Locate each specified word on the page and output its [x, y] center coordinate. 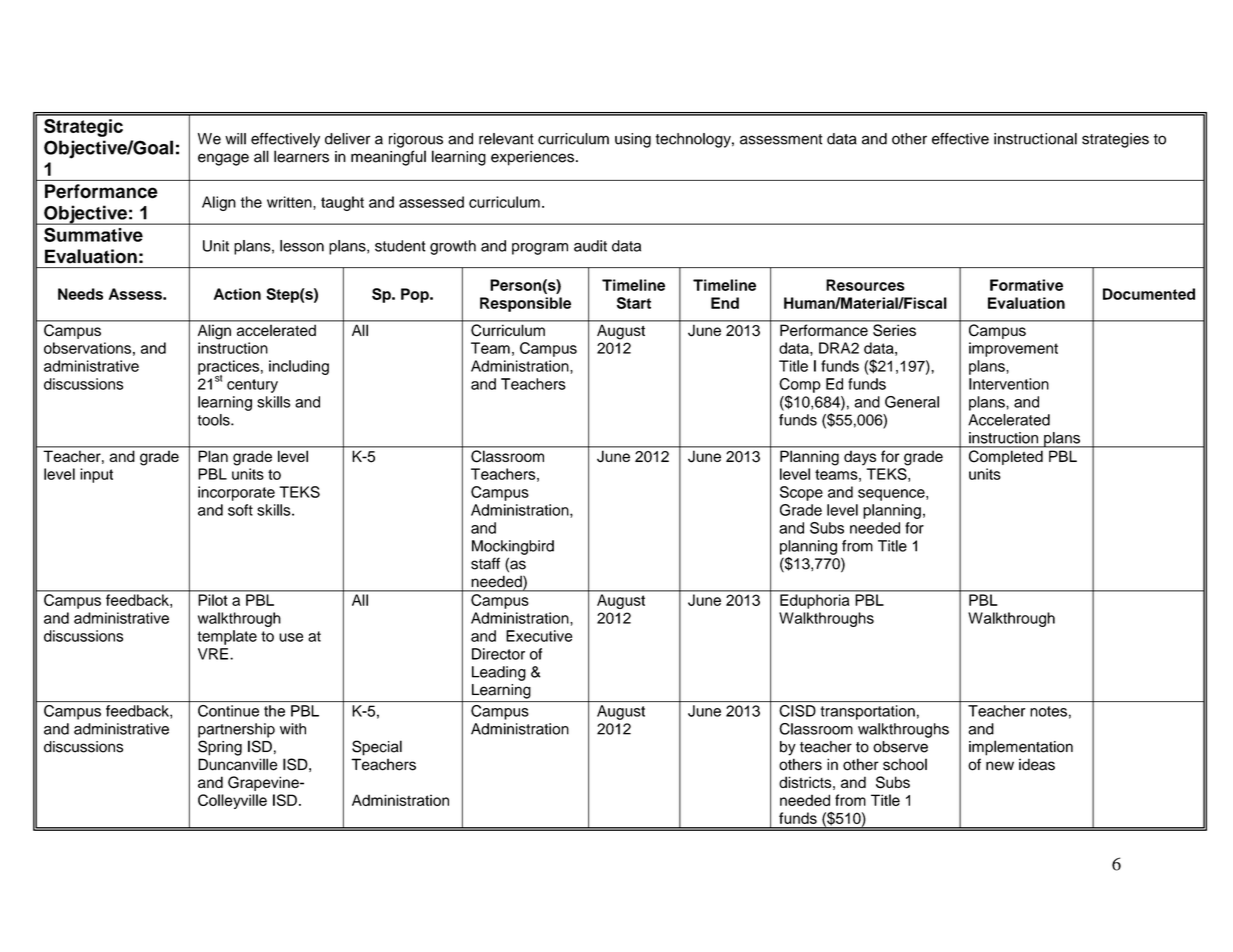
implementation [1021, 748]
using [633, 140]
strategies [1115, 140]
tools [215, 420]
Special [377, 748]
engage [223, 159]
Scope [801, 493]
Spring [220, 748]
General [912, 402]
